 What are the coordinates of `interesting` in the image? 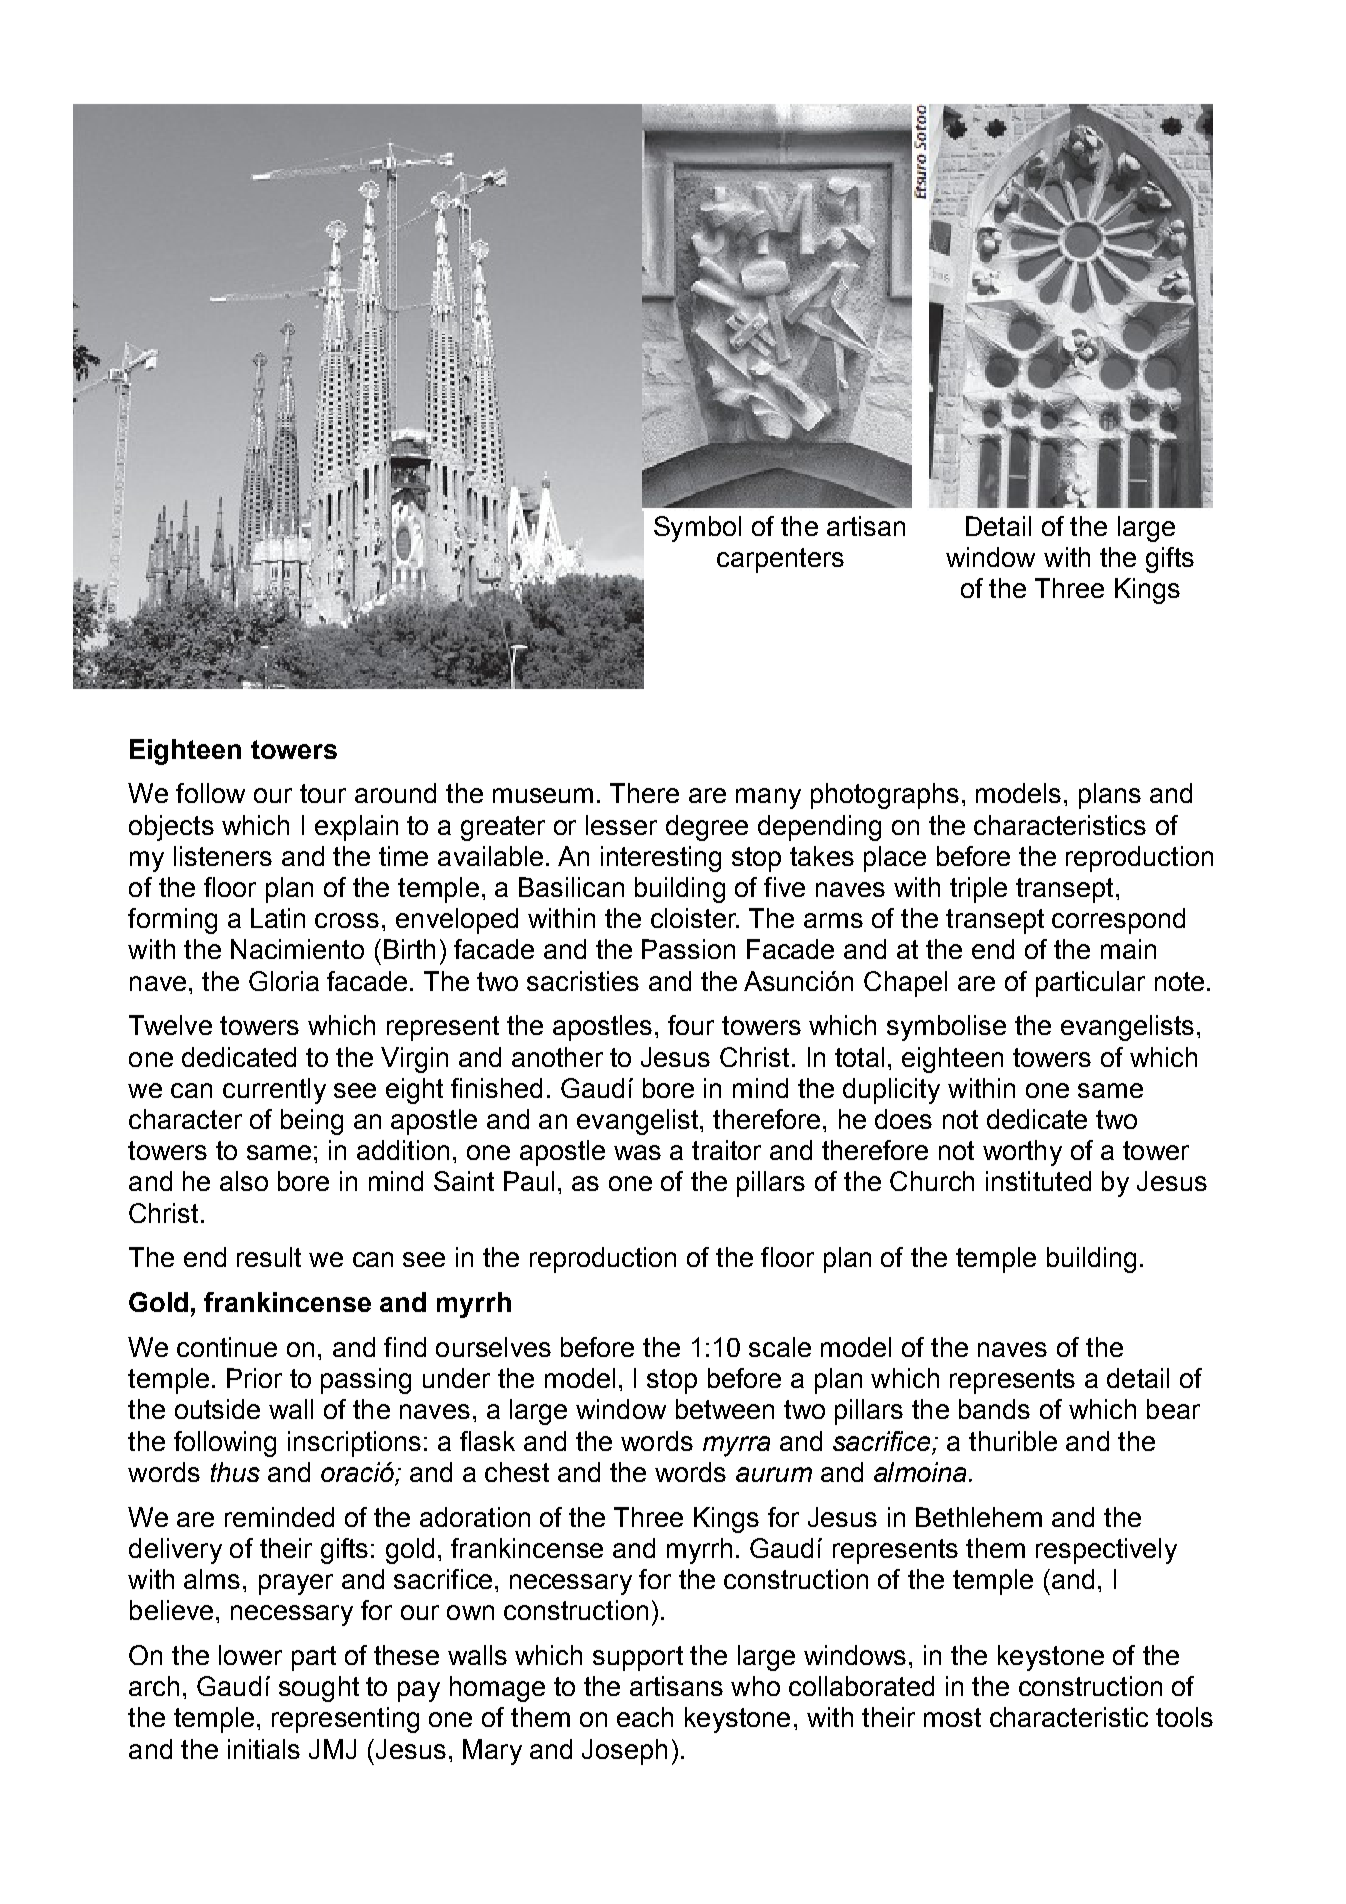 It's located at (661, 859).
